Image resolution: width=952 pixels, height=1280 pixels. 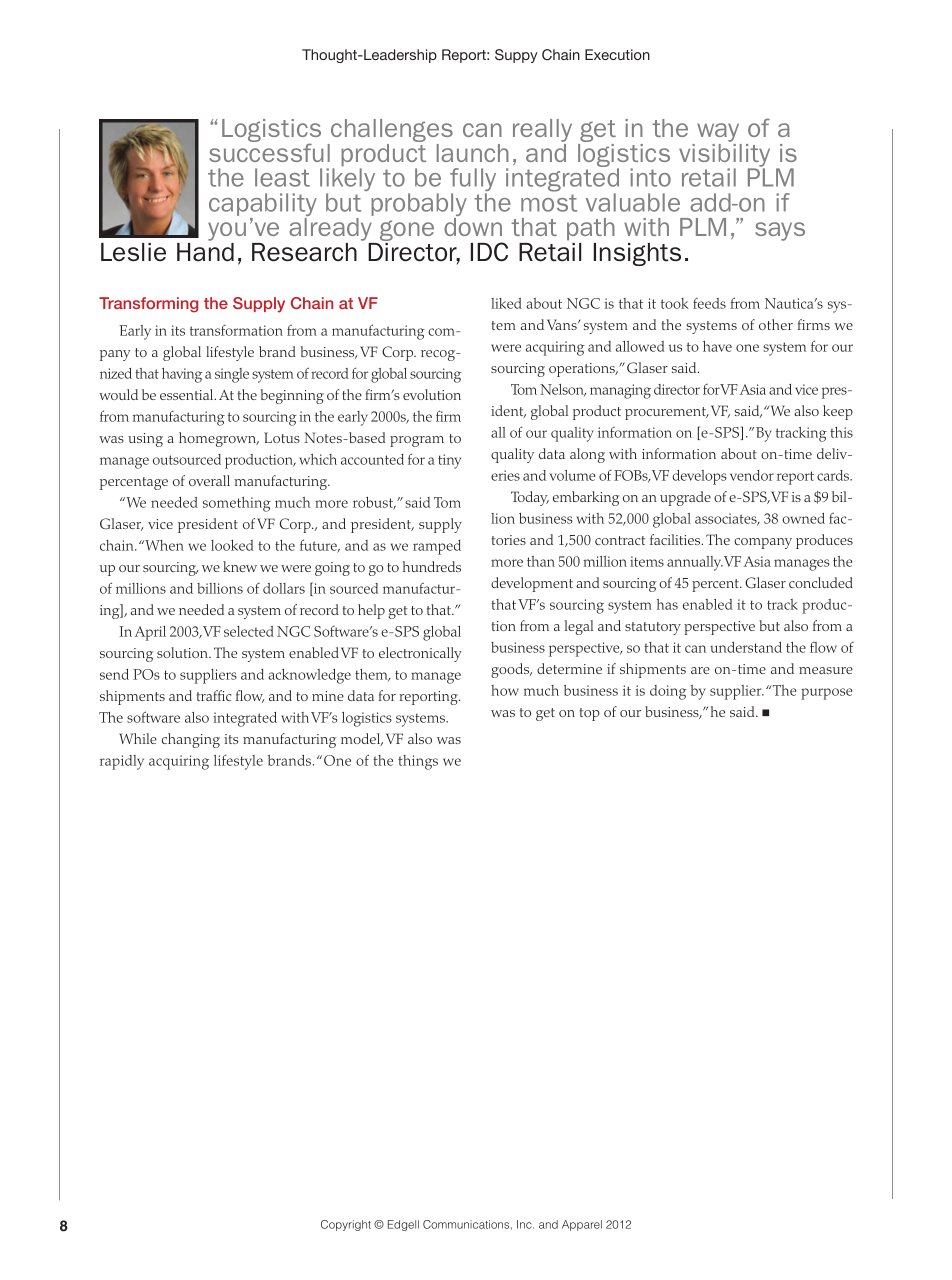 I want to click on visibility, so click(x=724, y=155).
